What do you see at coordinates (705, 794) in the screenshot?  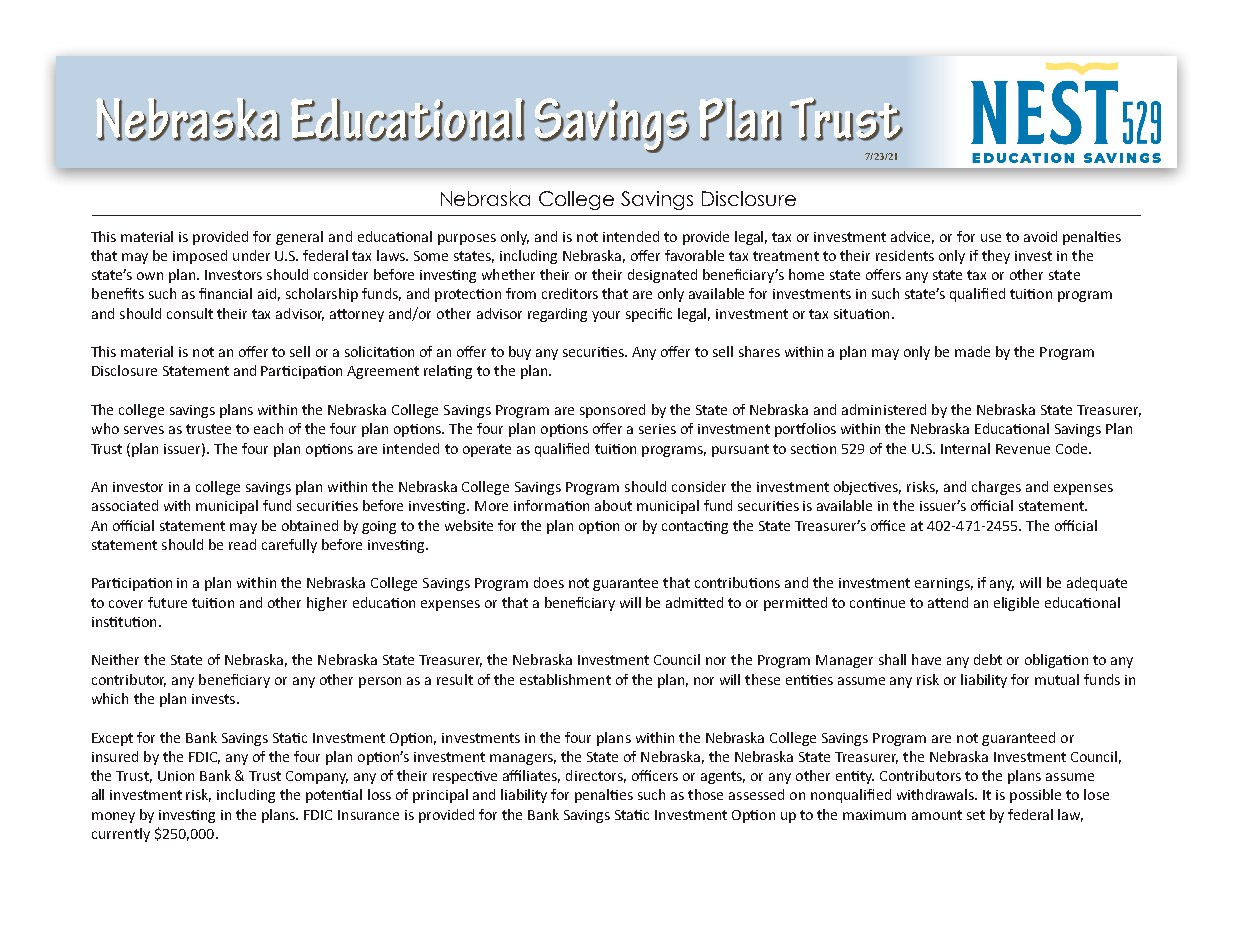 I see `those` at bounding box center [705, 794].
